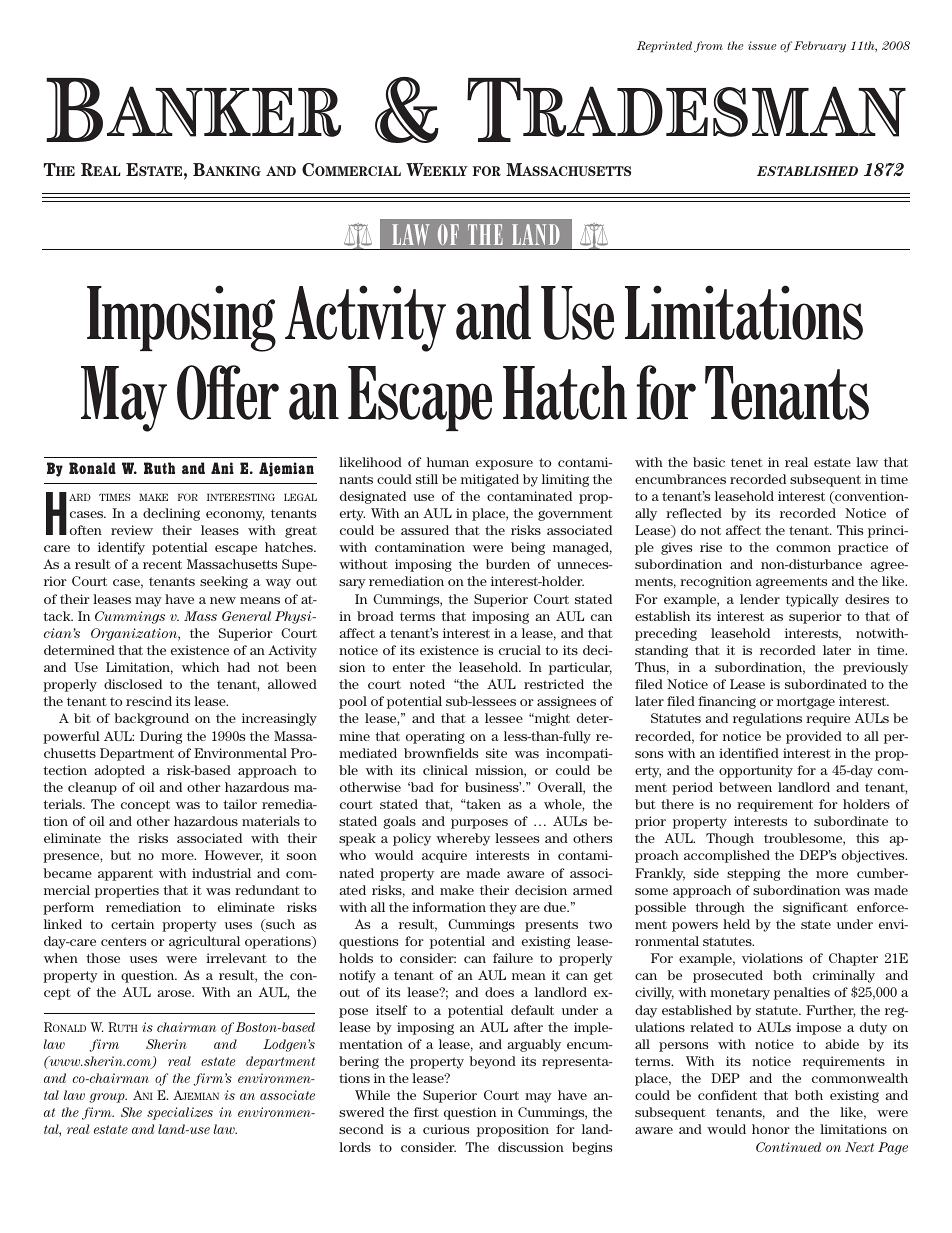 The height and width of the document is (1233, 952). I want to click on honor, so click(771, 1129).
